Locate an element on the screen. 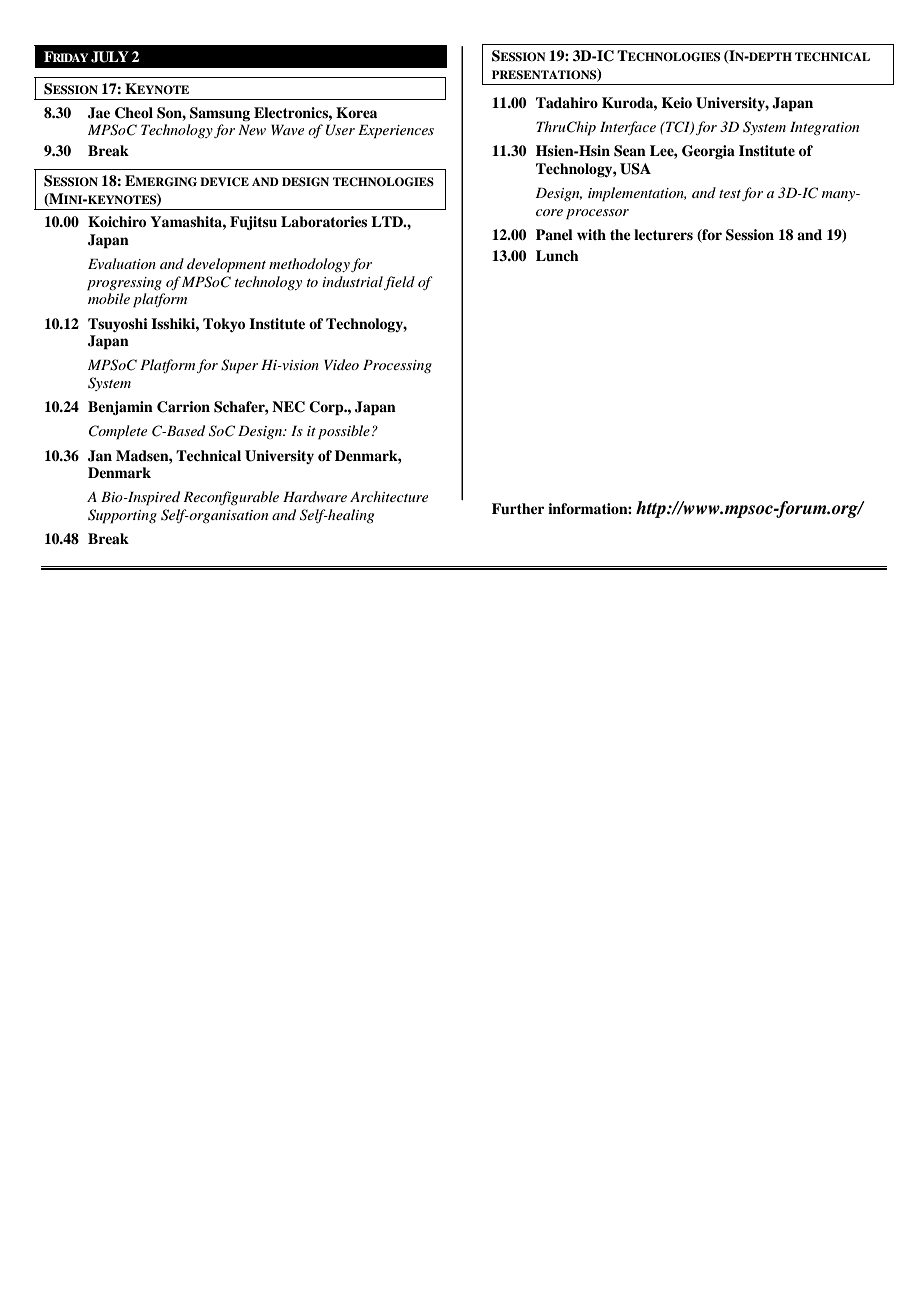  Lunch is located at coordinates (557, 255).
